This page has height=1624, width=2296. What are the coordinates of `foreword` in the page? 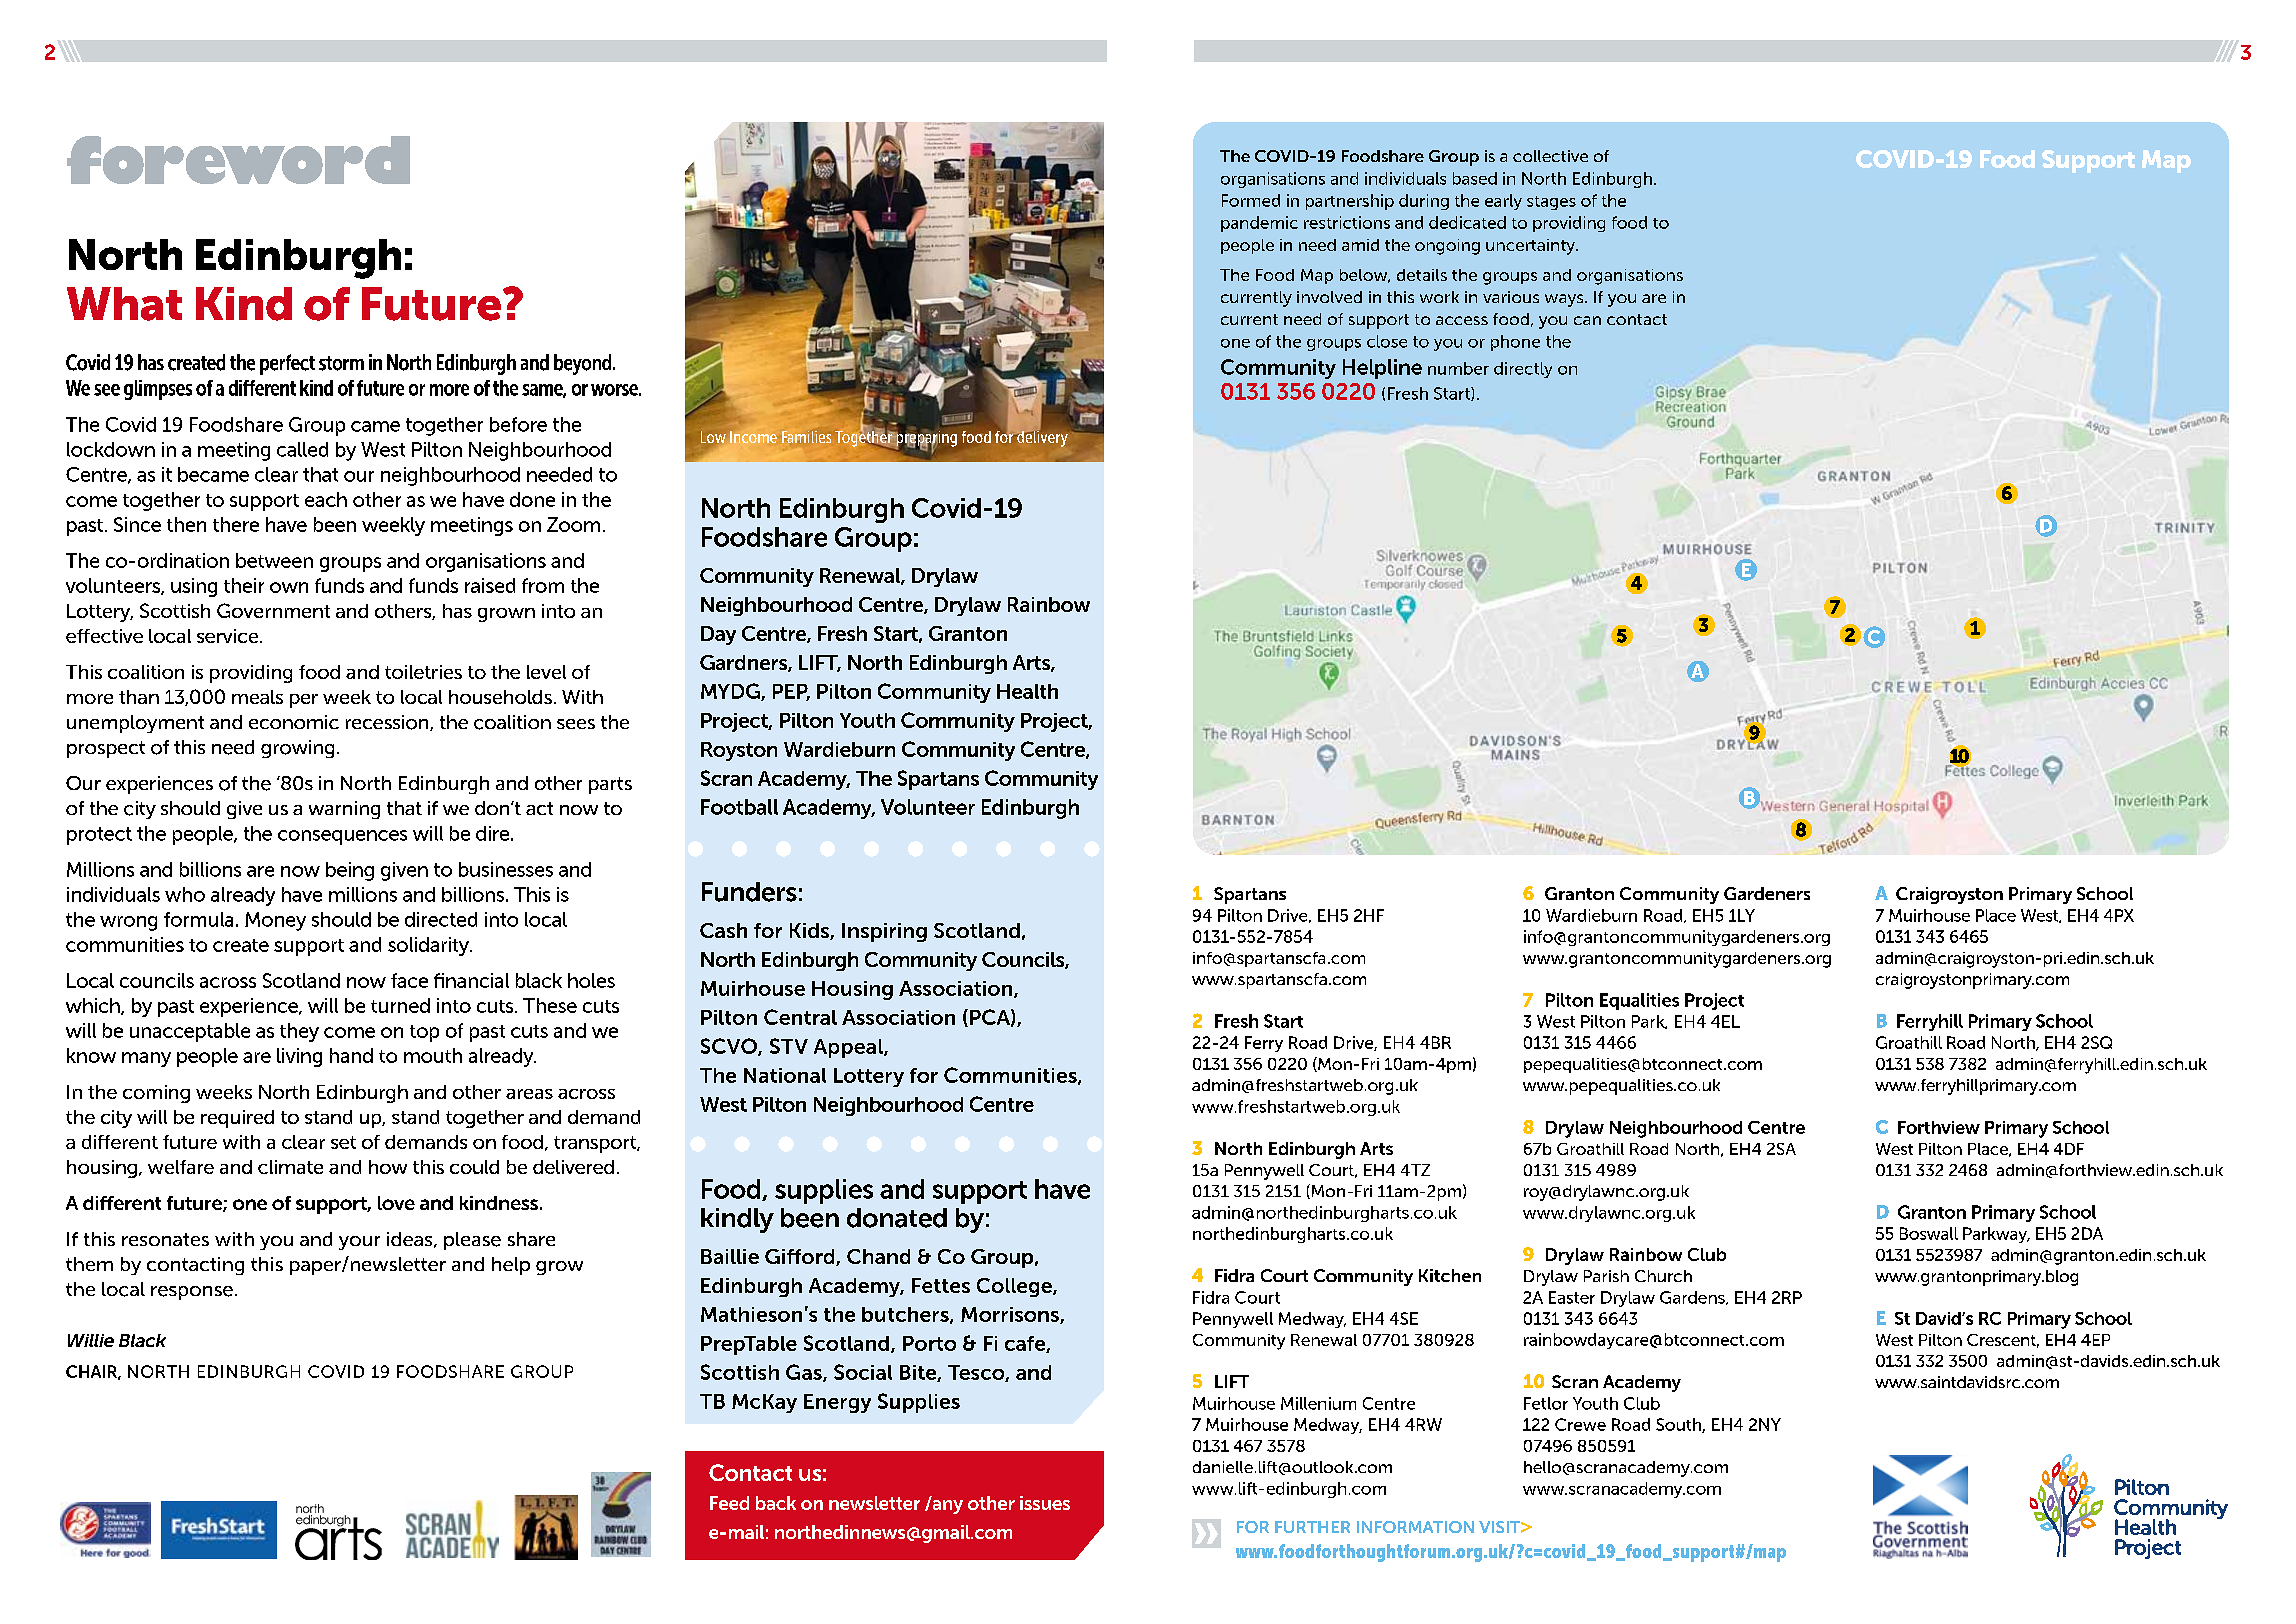 It's located at (238, 160).
